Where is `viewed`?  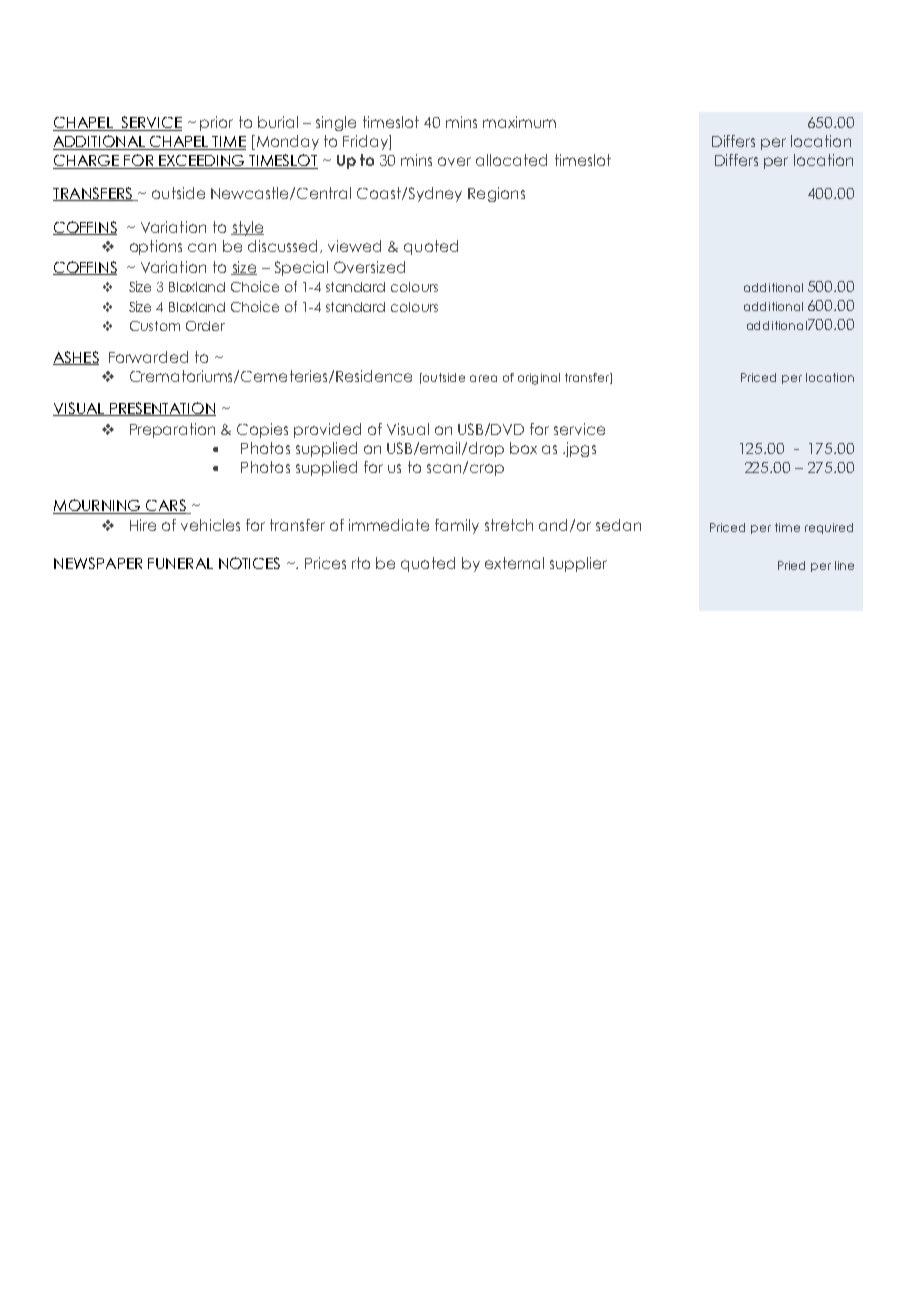
viewed is located at coordinates (354, 246).
